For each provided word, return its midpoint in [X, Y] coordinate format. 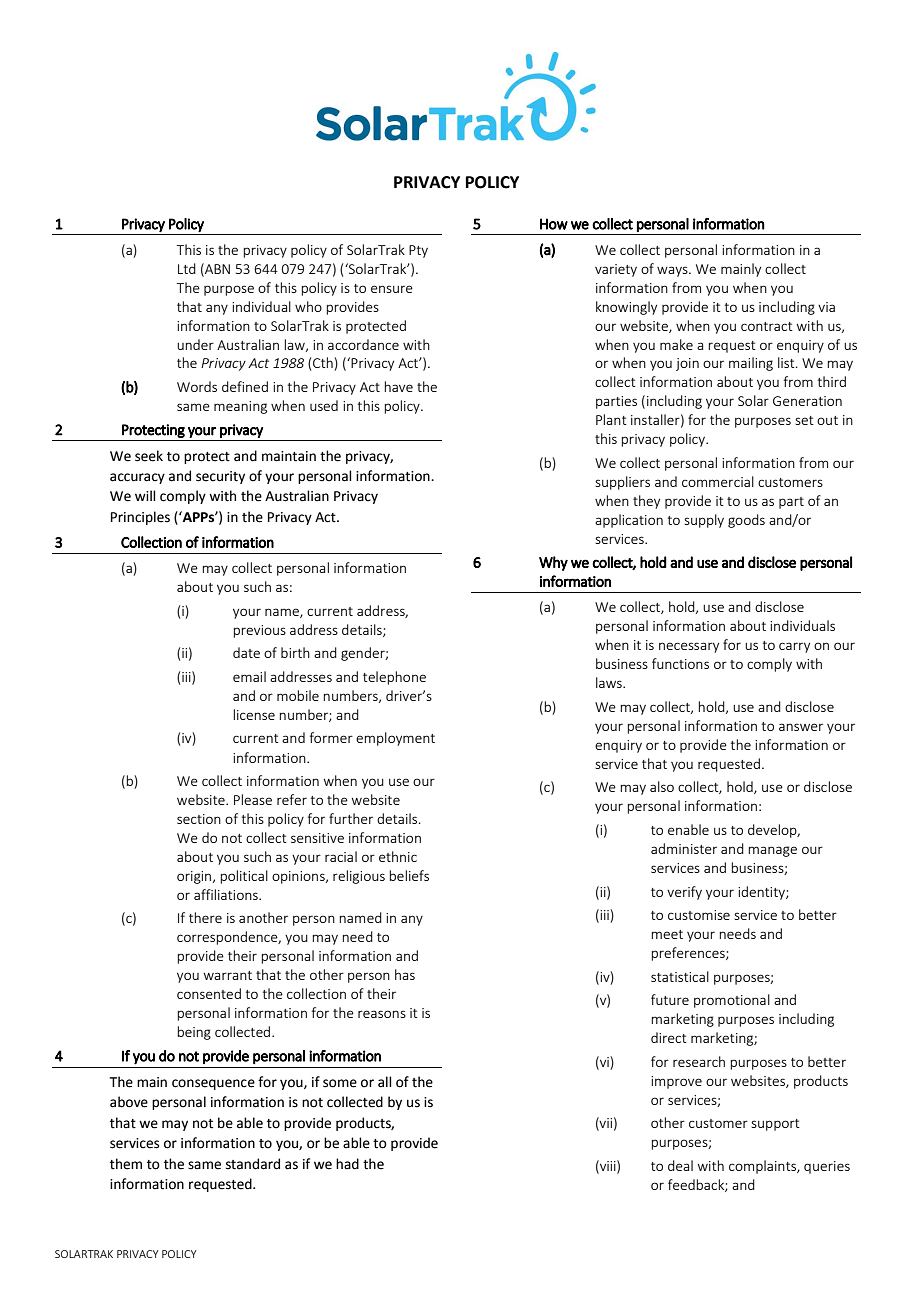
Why [553, 563]
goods [746, 521]
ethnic [398, 856]
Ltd [187, 268]
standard [253, 1164]
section [199, 819]
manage [772, 851]
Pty [418, 251]
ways [673, 271]
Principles [140, 518]
